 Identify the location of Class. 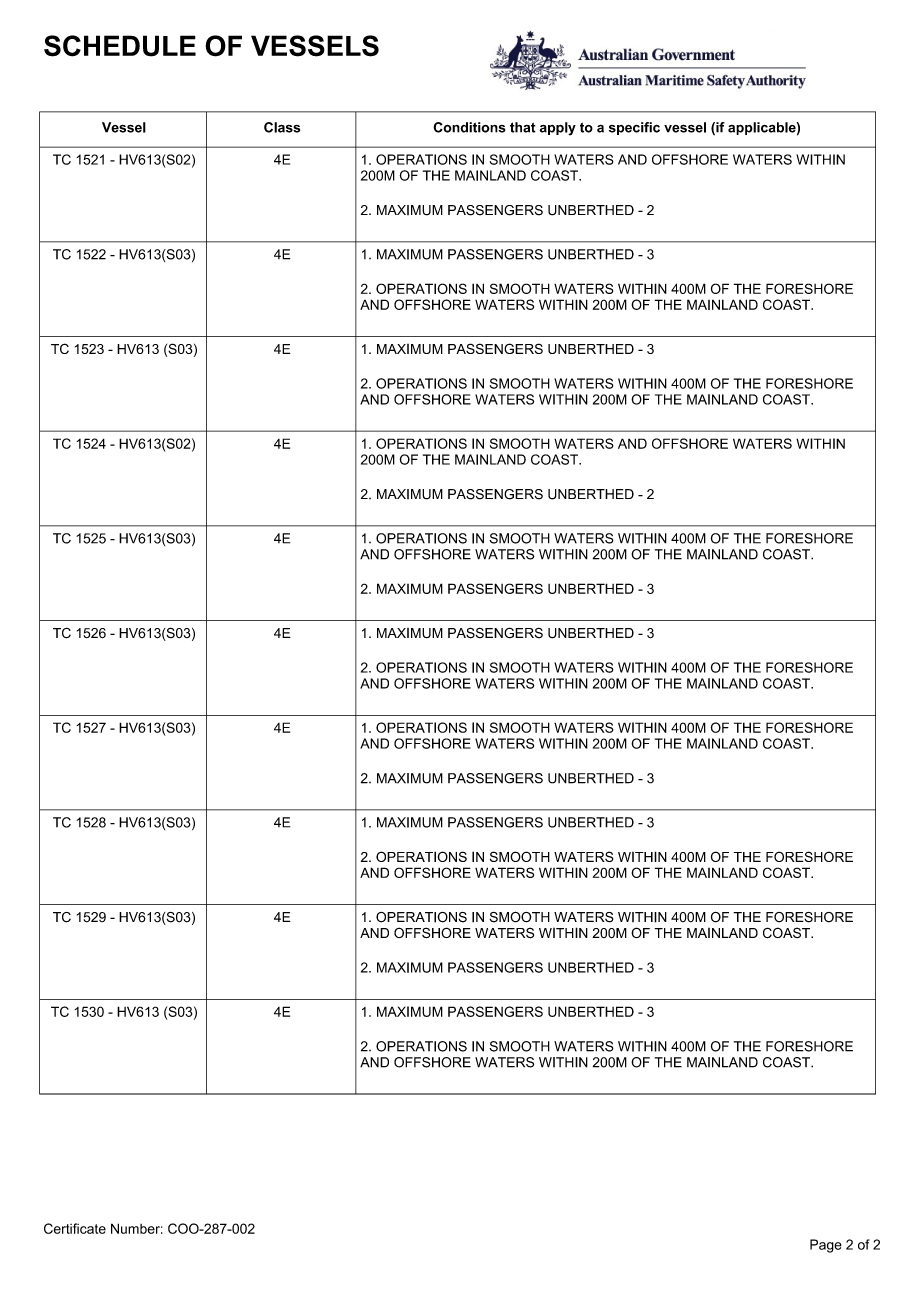
(282, 127).
